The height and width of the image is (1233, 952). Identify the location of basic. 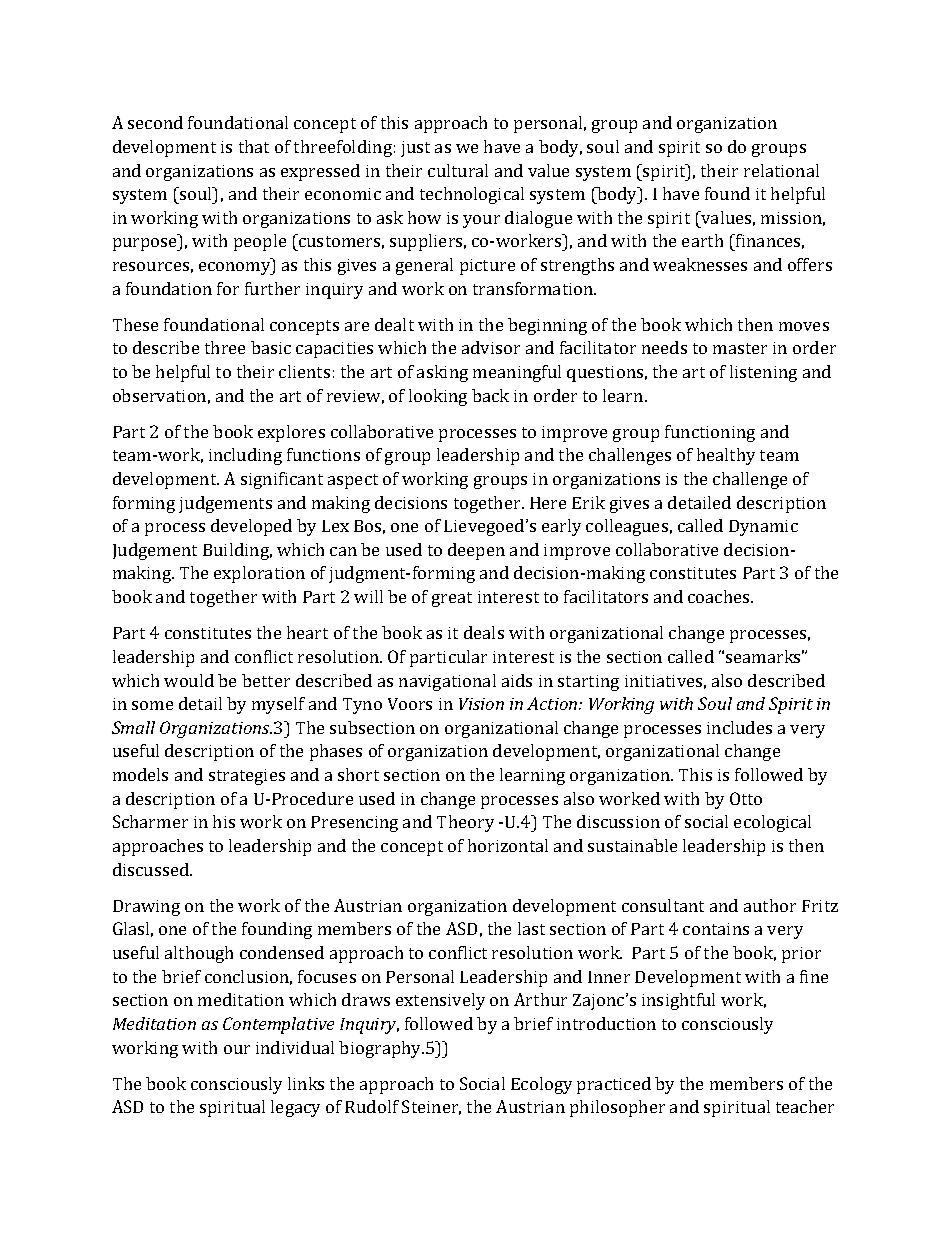
(271, 347).
